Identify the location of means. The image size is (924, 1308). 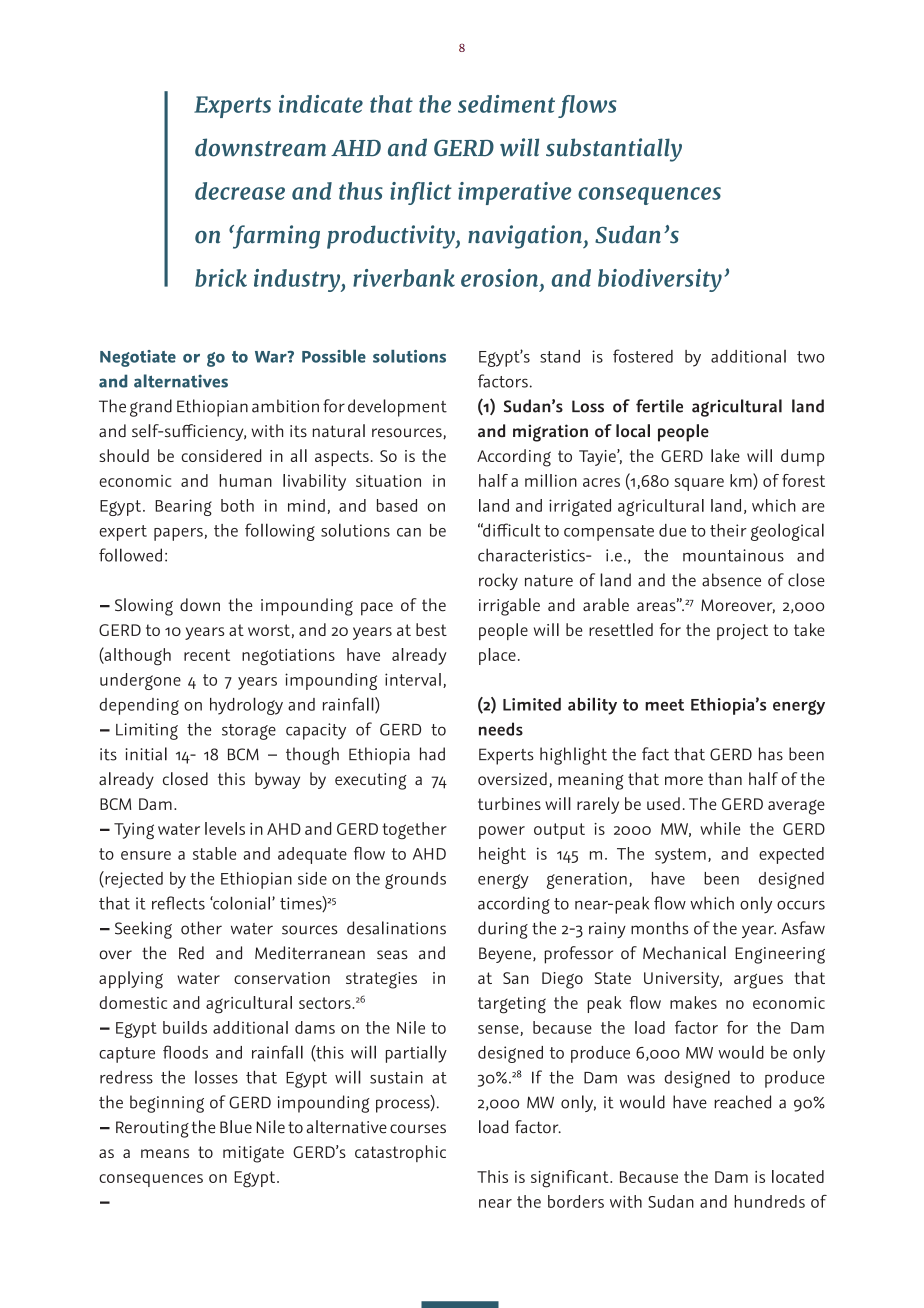
(165, 1153).
